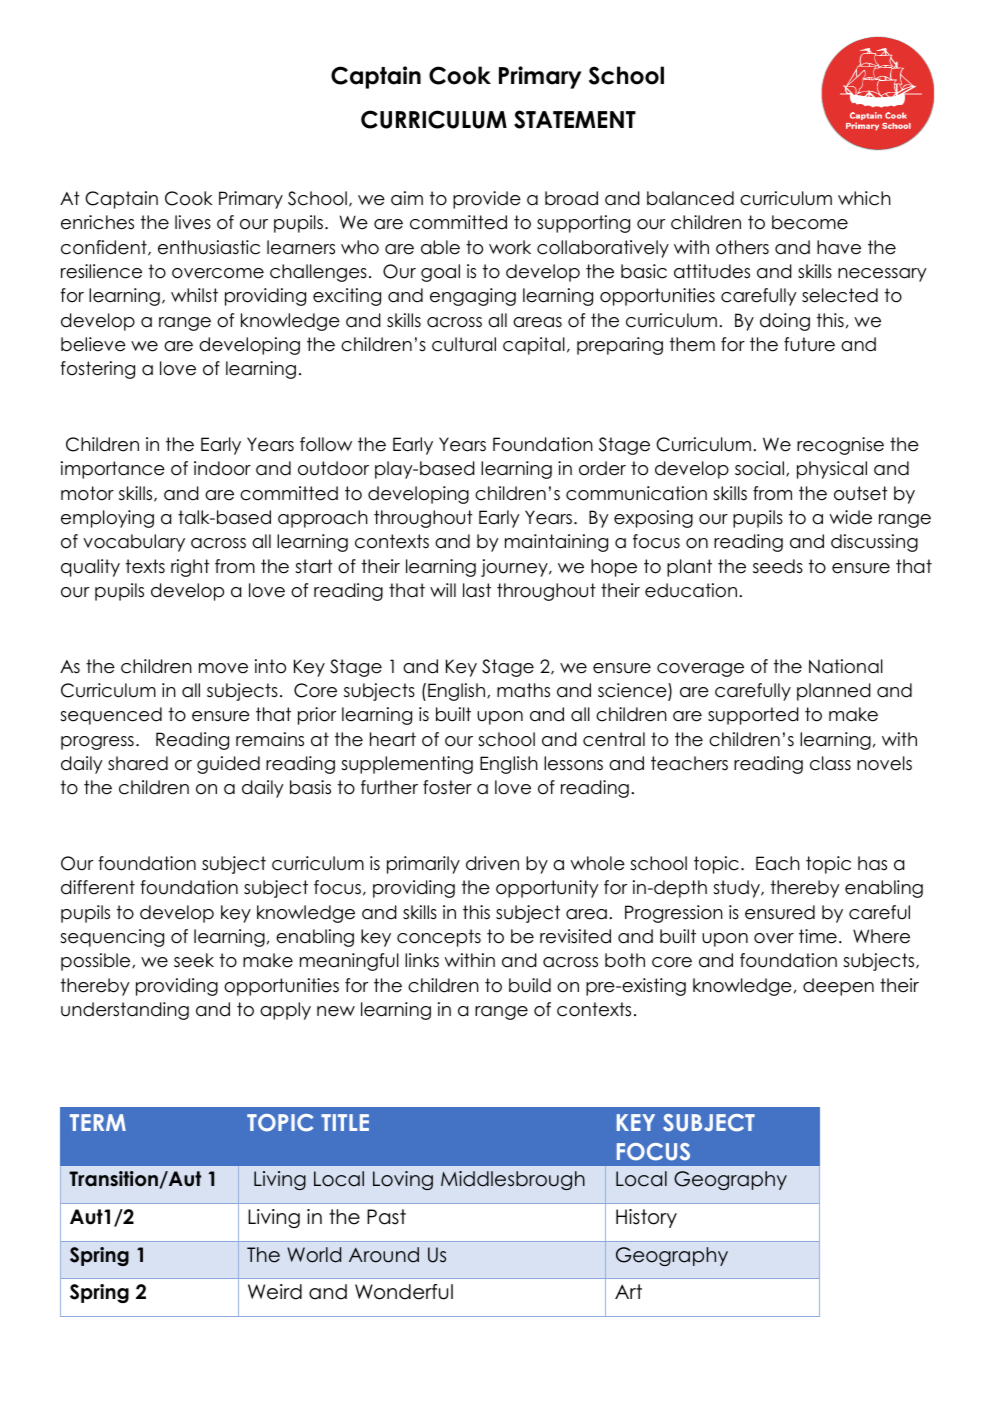 Image resolution: width=996 pixels, height=1409 pixels. What do you see at coordinates (810, 222) in the document?
I see `become` at bounding box center [810, 222].
